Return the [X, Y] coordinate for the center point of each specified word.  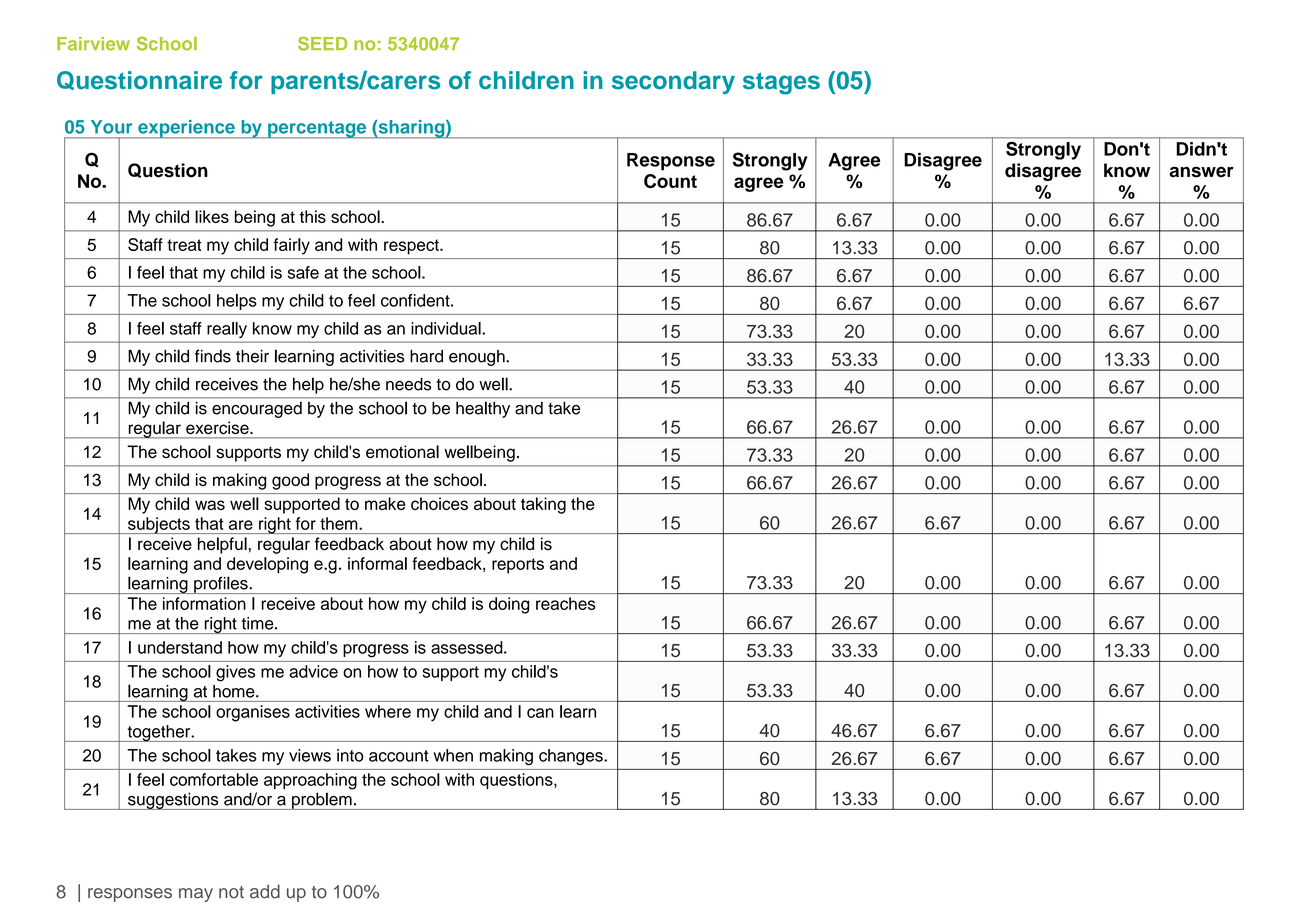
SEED [322, 44]
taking [543, 505]
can [540, 713]
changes [572, 757]
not [231, 892]
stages [781, 83]
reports [518, 566]
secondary [673, 83]
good [290, 481]
